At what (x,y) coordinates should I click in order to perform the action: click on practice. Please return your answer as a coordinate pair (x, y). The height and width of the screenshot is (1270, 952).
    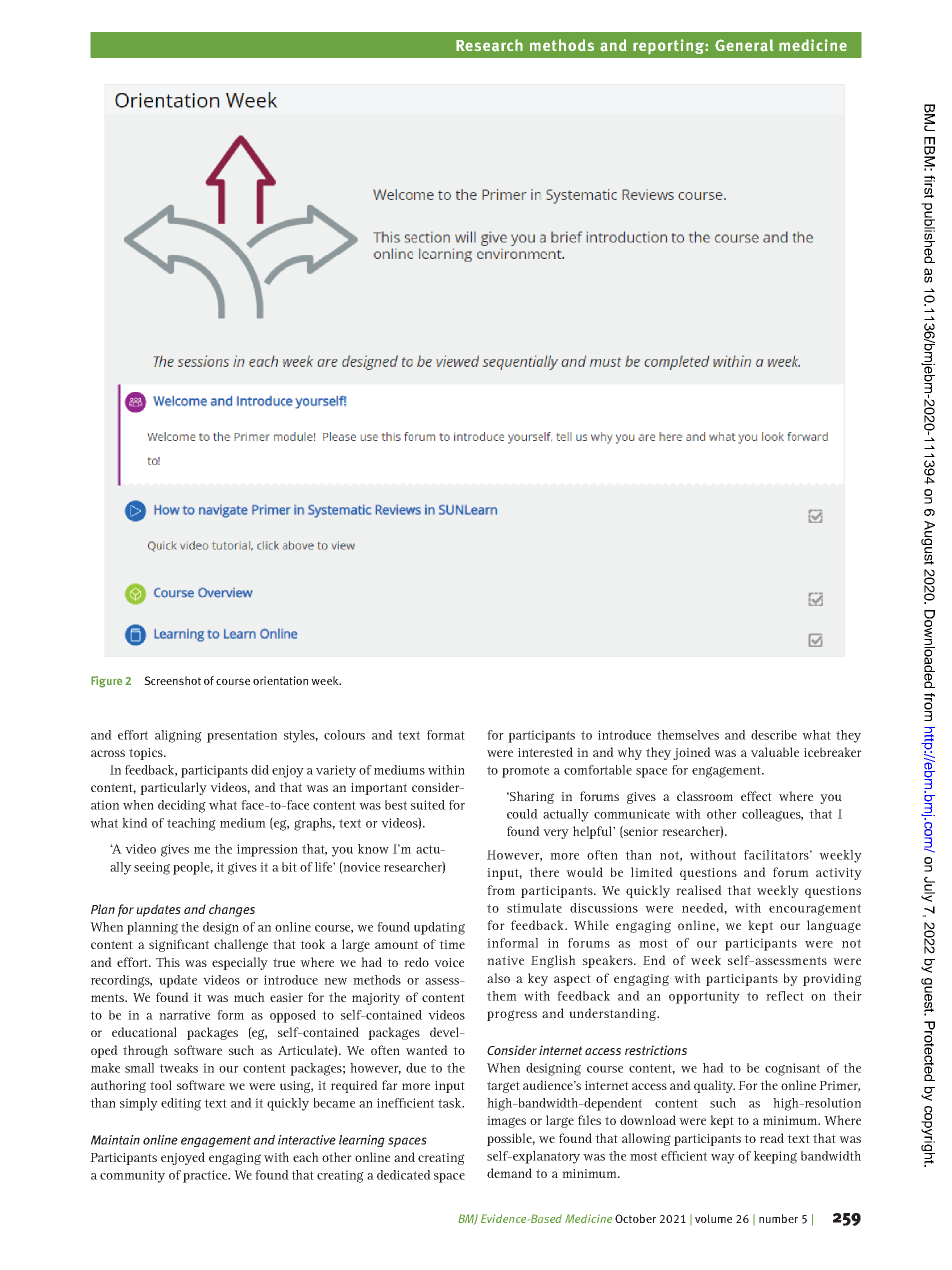
    Looking at the image, I should click on (206, 1176).
